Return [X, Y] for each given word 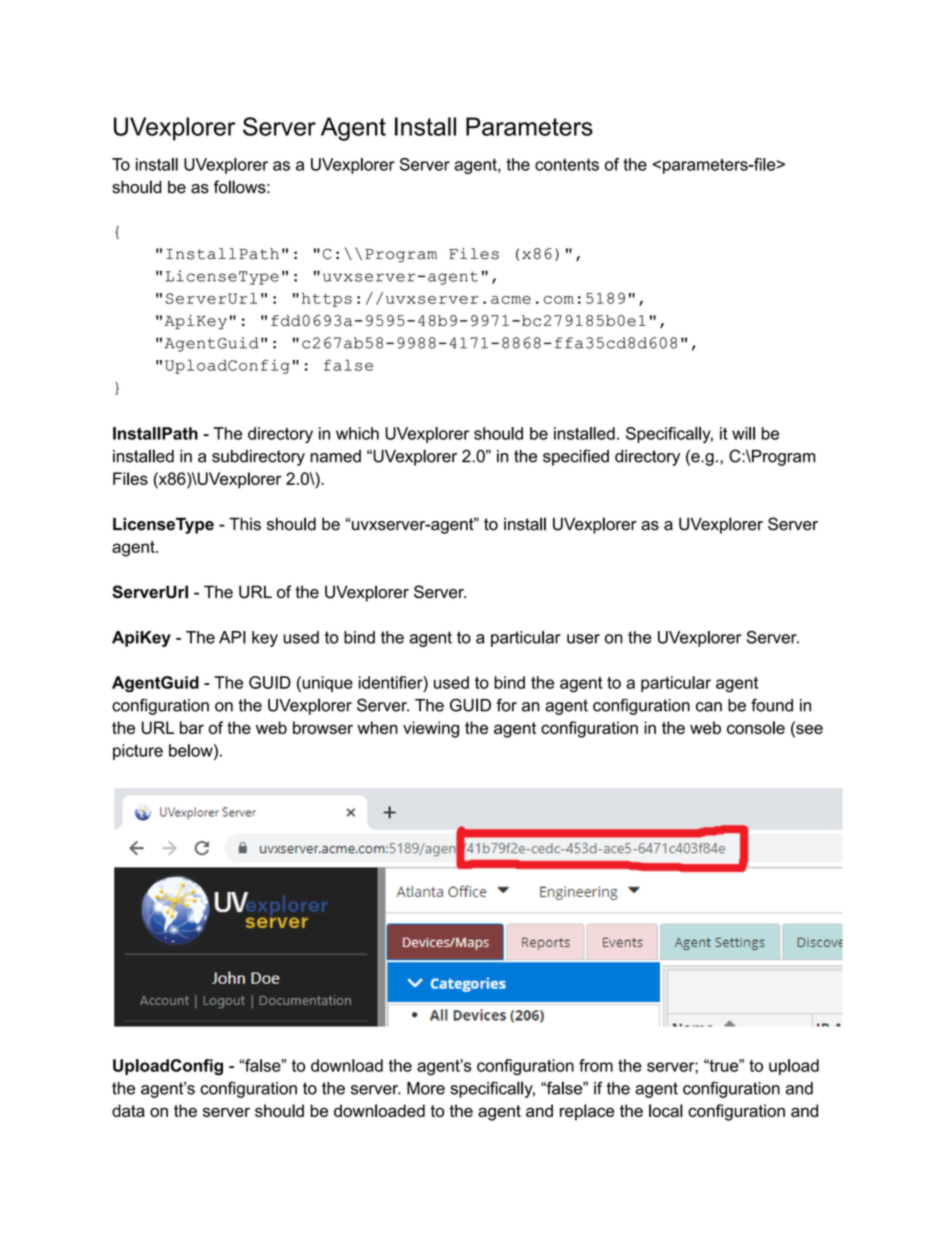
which [357, 433]
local [666, 1110]
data [128, 1110]
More [426, 1088]
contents [567, 164]
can [709, 707]
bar [192, 727]
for [507, 705]
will [743, 433]
